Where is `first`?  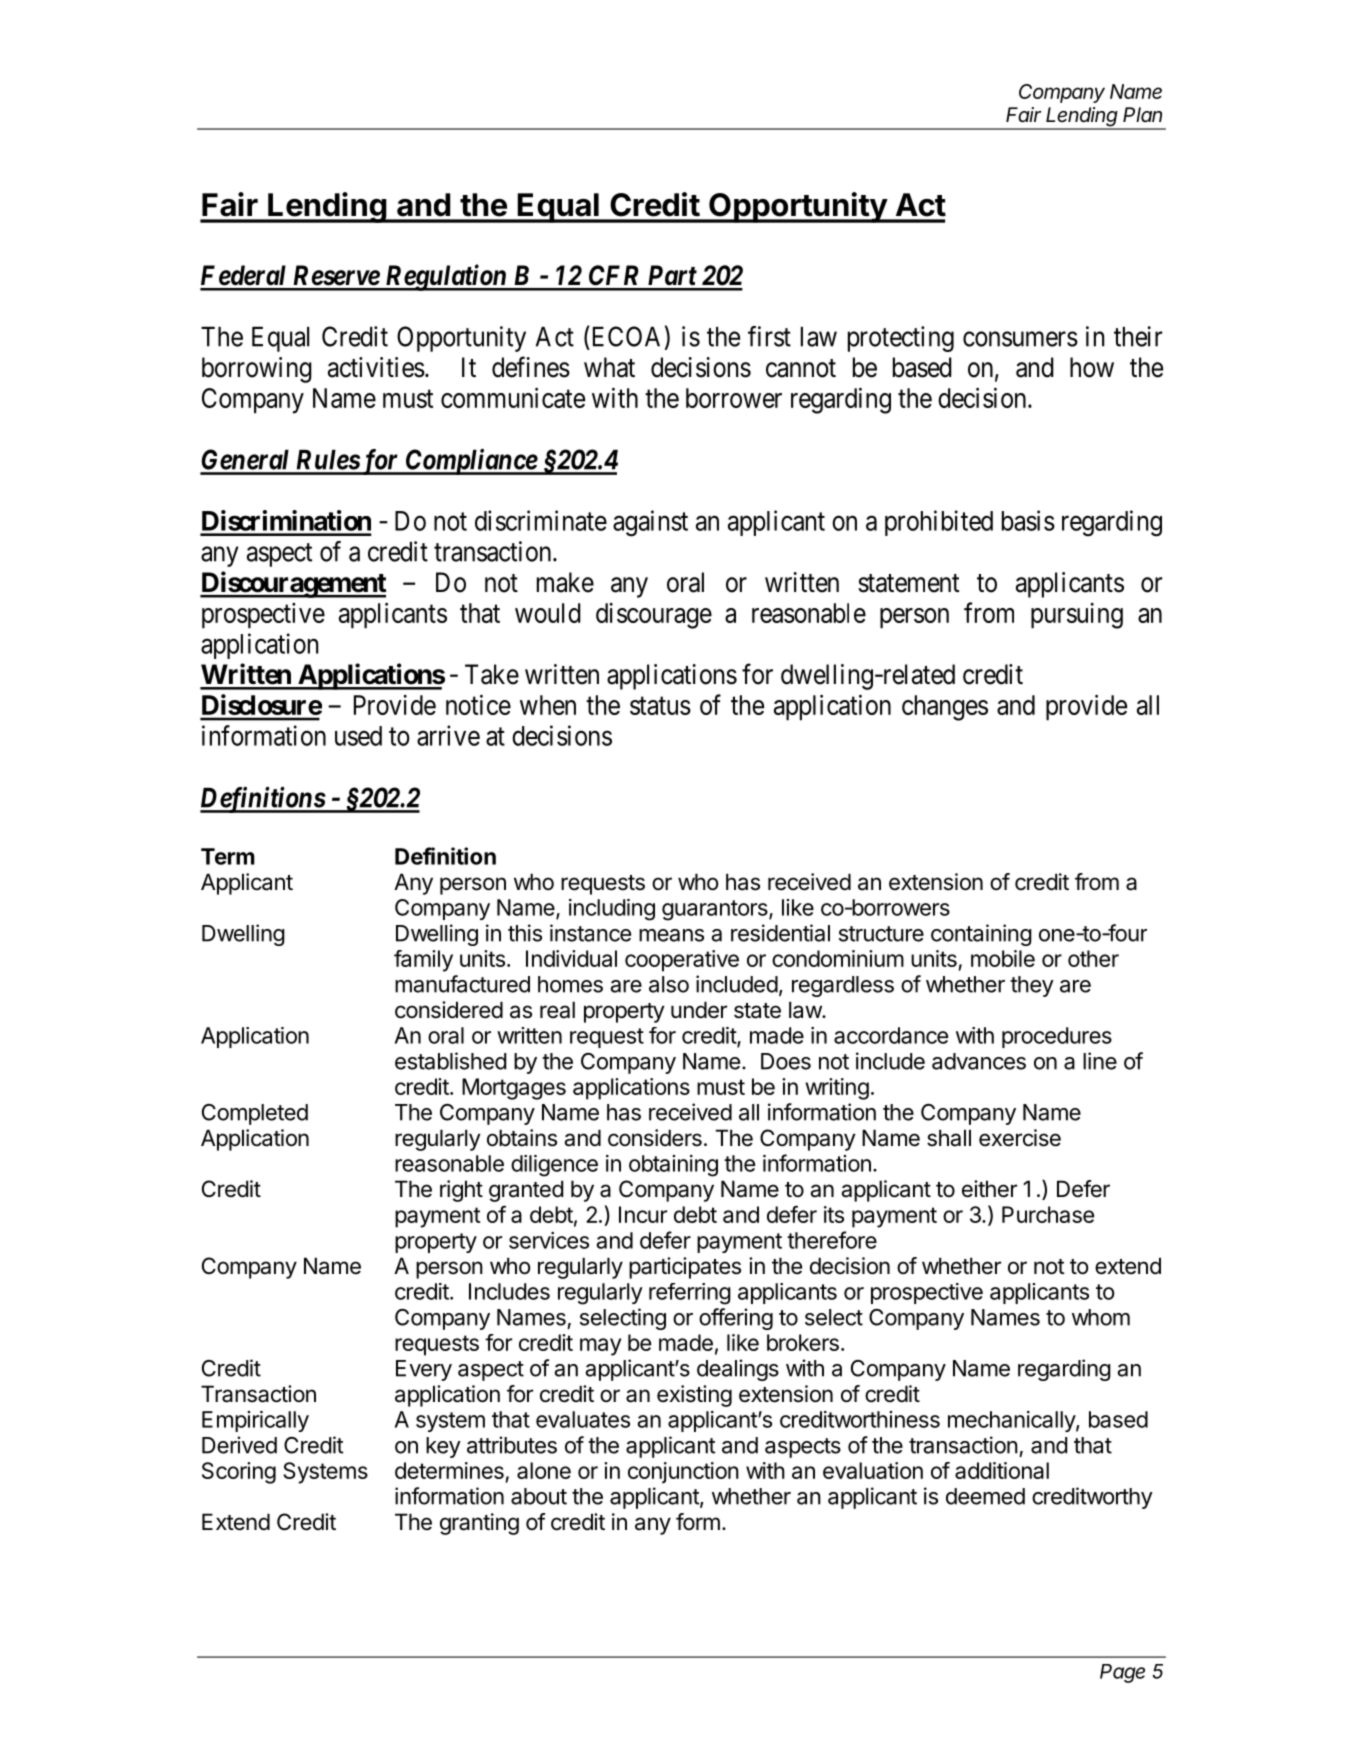 first is located at coordinates (769, 336).
